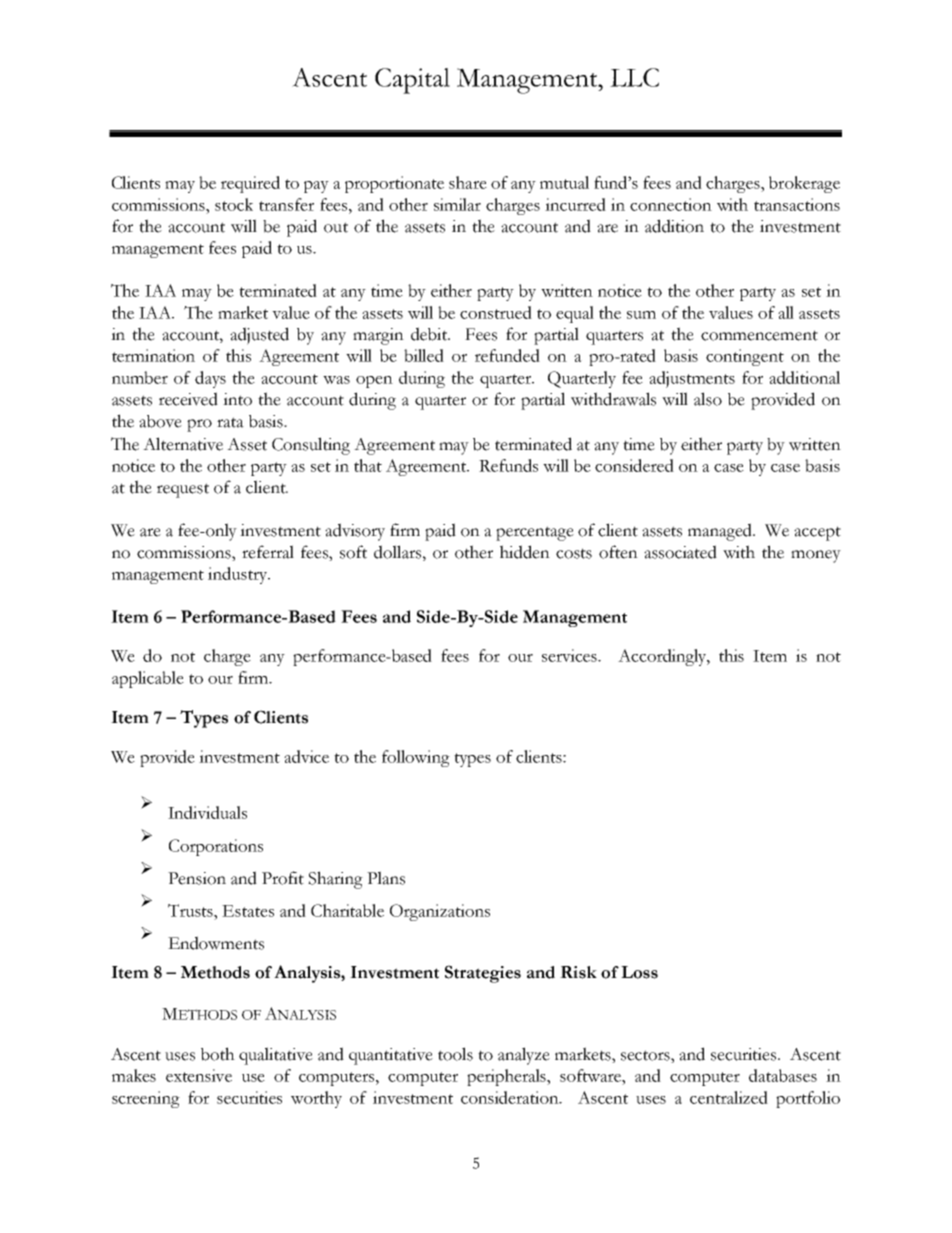  What do you see at coordinates (412, 81) in the page?
I see `Capital` at bounding box center [412, 81].
